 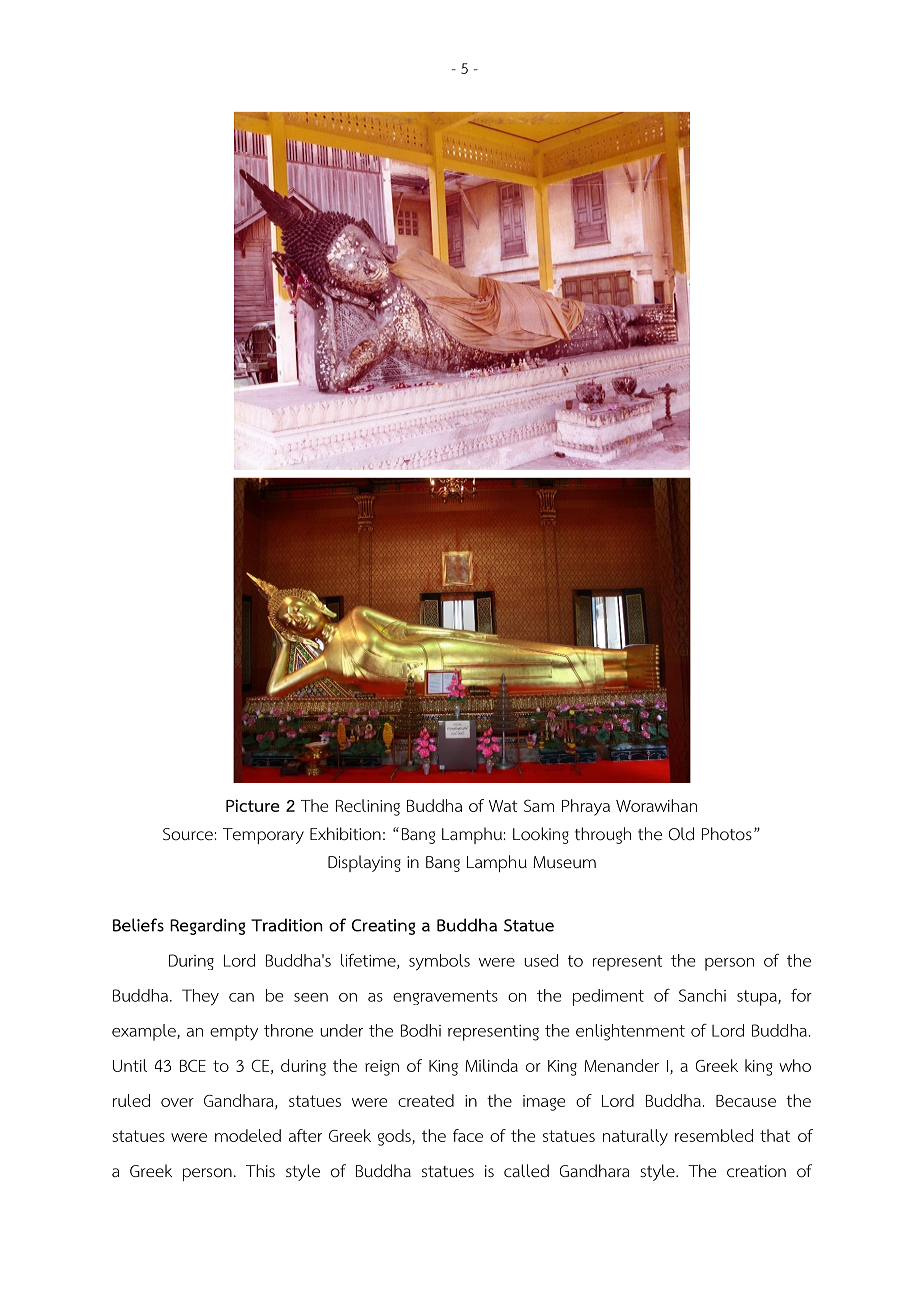 What do you see at coordinates (795, 1065) in the screenshot?
I see `who` at bounding box center [795, 1065].
